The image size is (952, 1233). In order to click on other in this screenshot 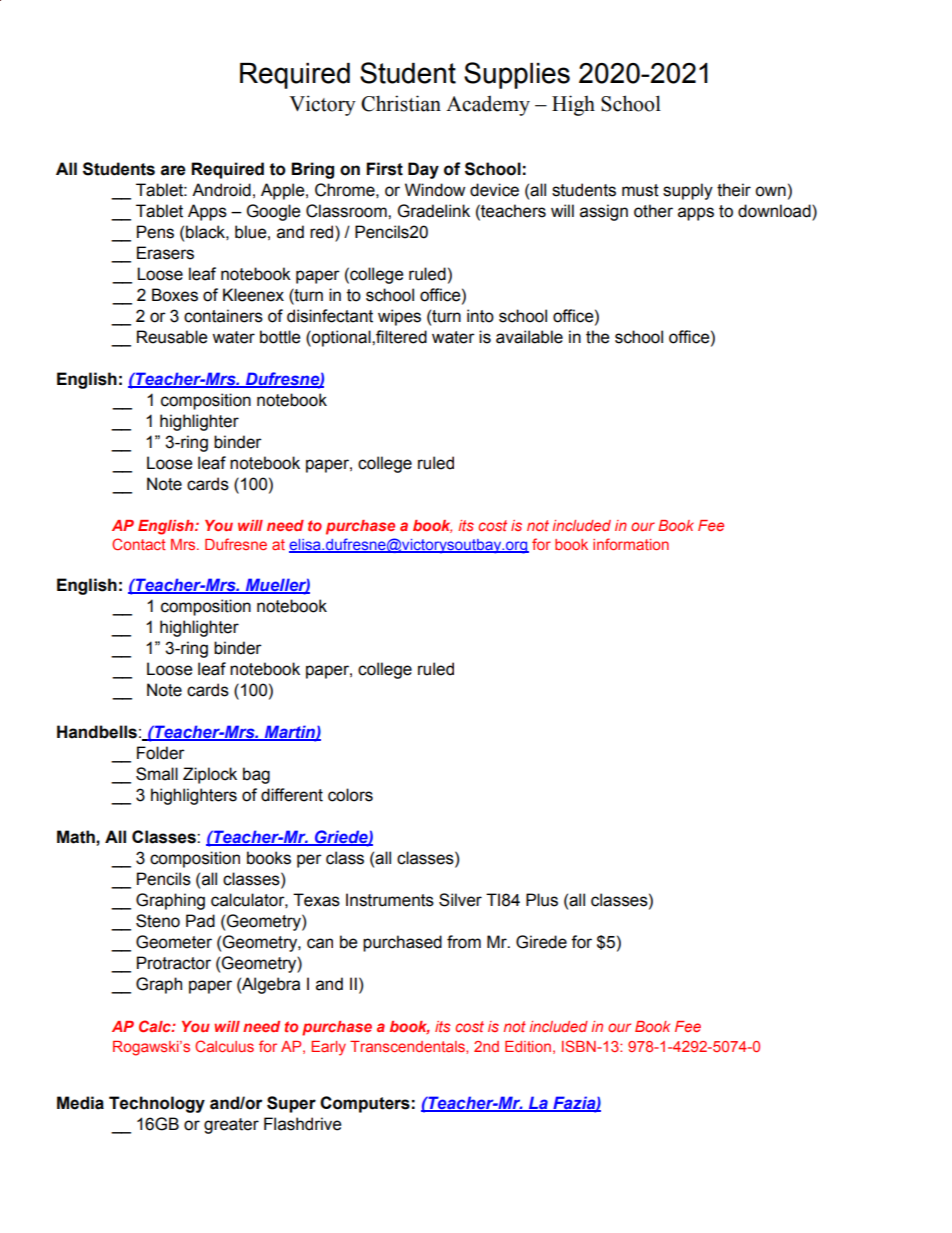, I will do `click(653, 211)`.
